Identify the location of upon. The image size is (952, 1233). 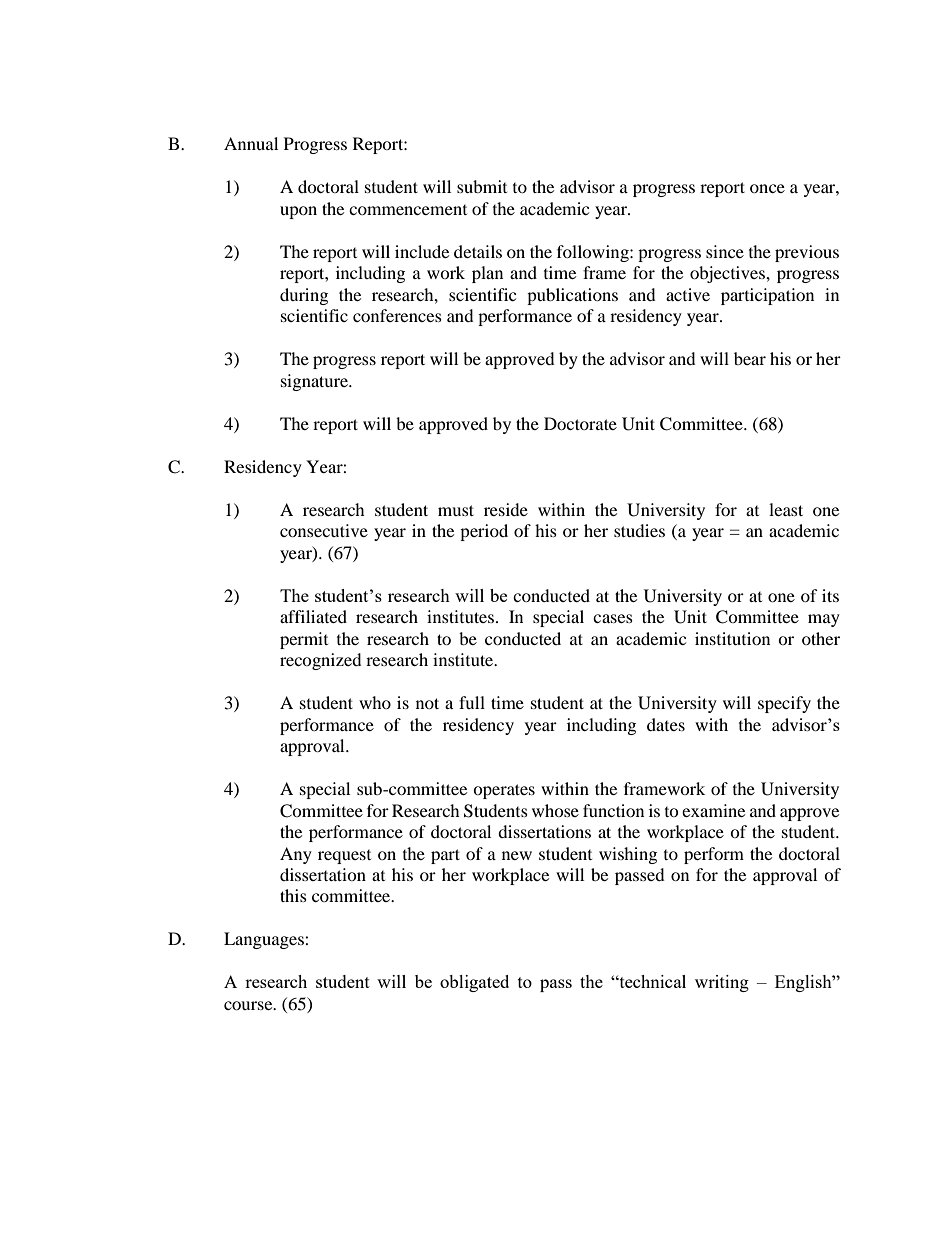
(298, 212).
